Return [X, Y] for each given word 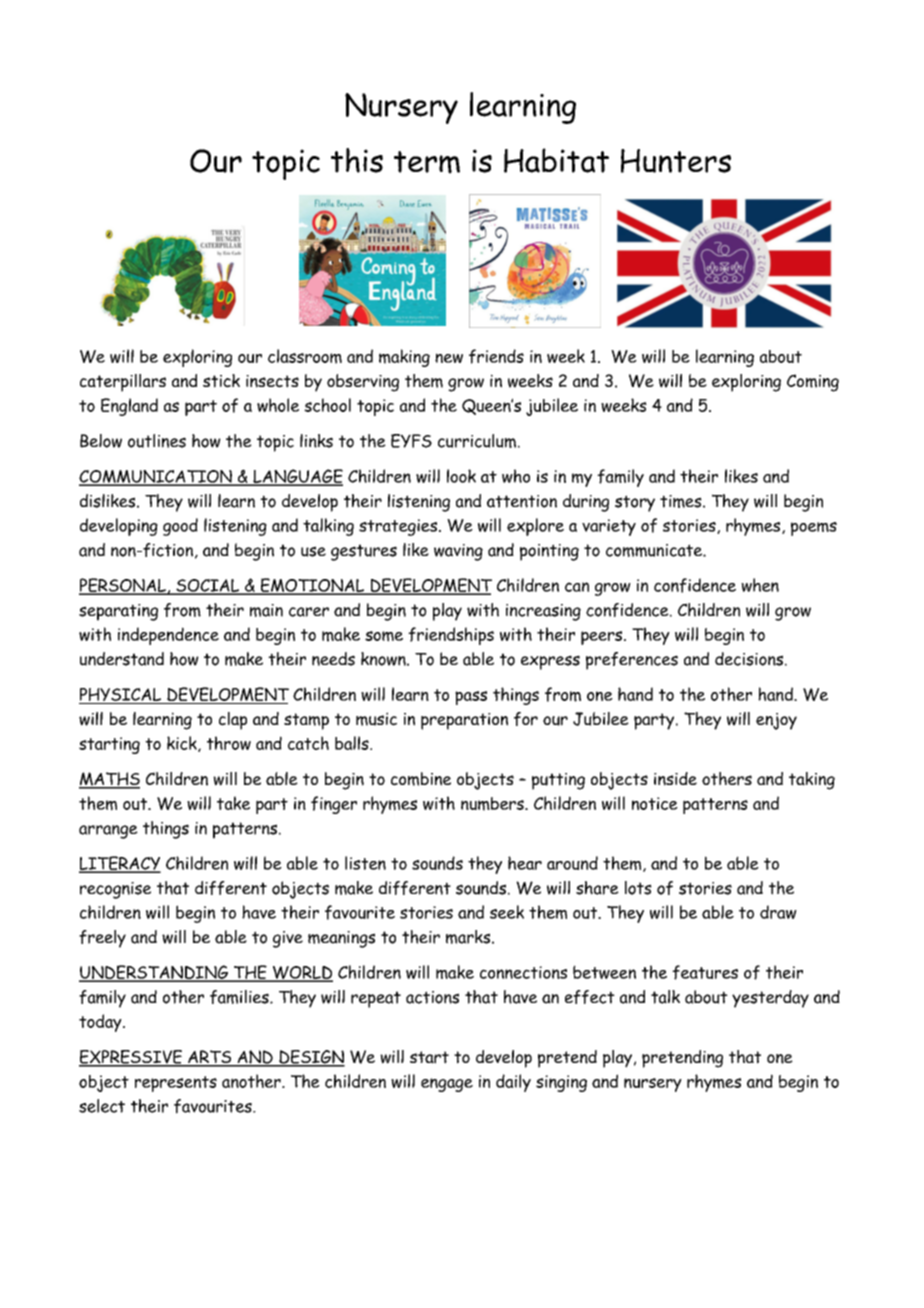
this [357, 160]
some [384, 636]
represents [176, 1084]
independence [168, 636]
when [760, 585]
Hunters [676, 161]
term [427, 162]
